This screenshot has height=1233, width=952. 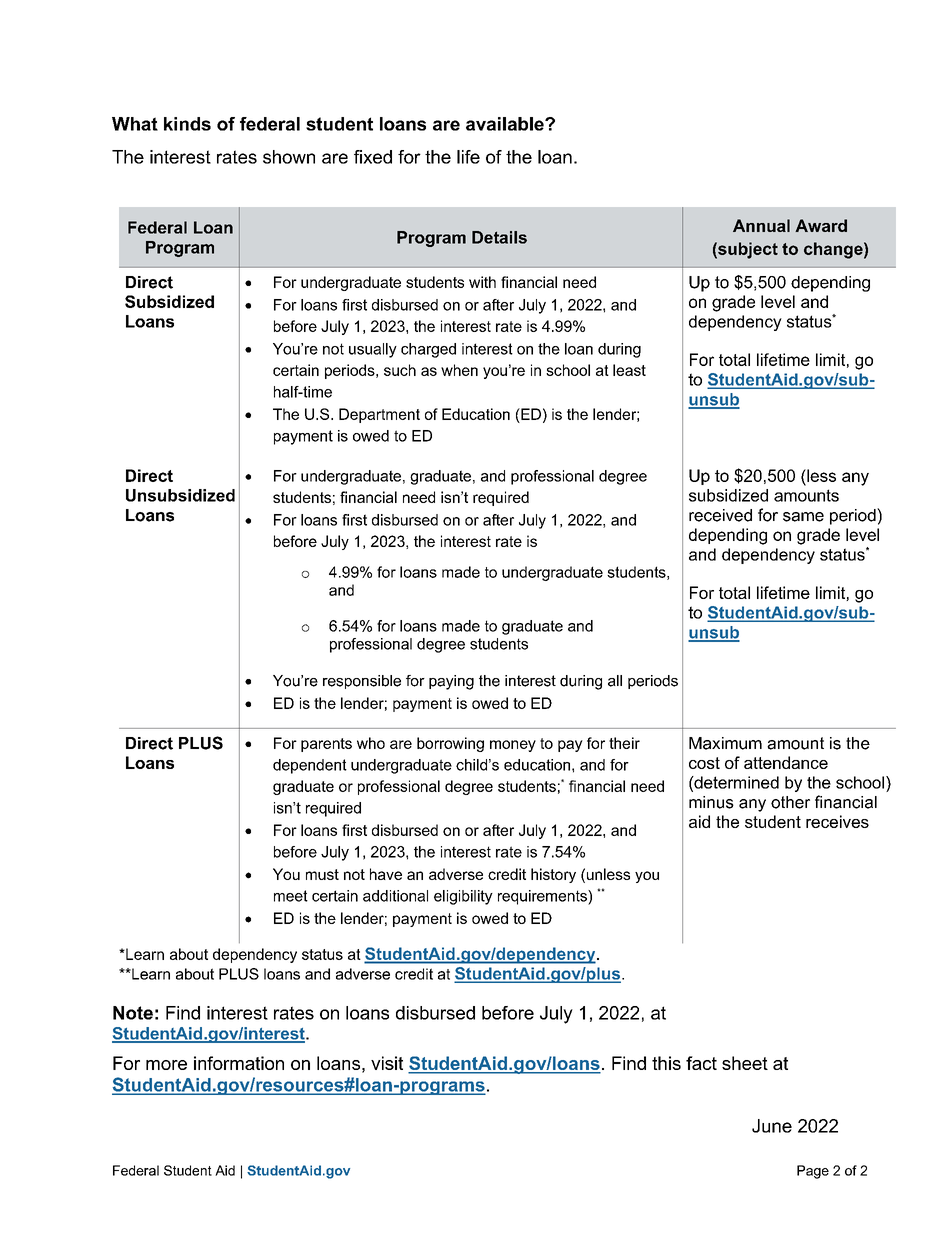 I want to click on Annual, so click(x=761, y=225).
